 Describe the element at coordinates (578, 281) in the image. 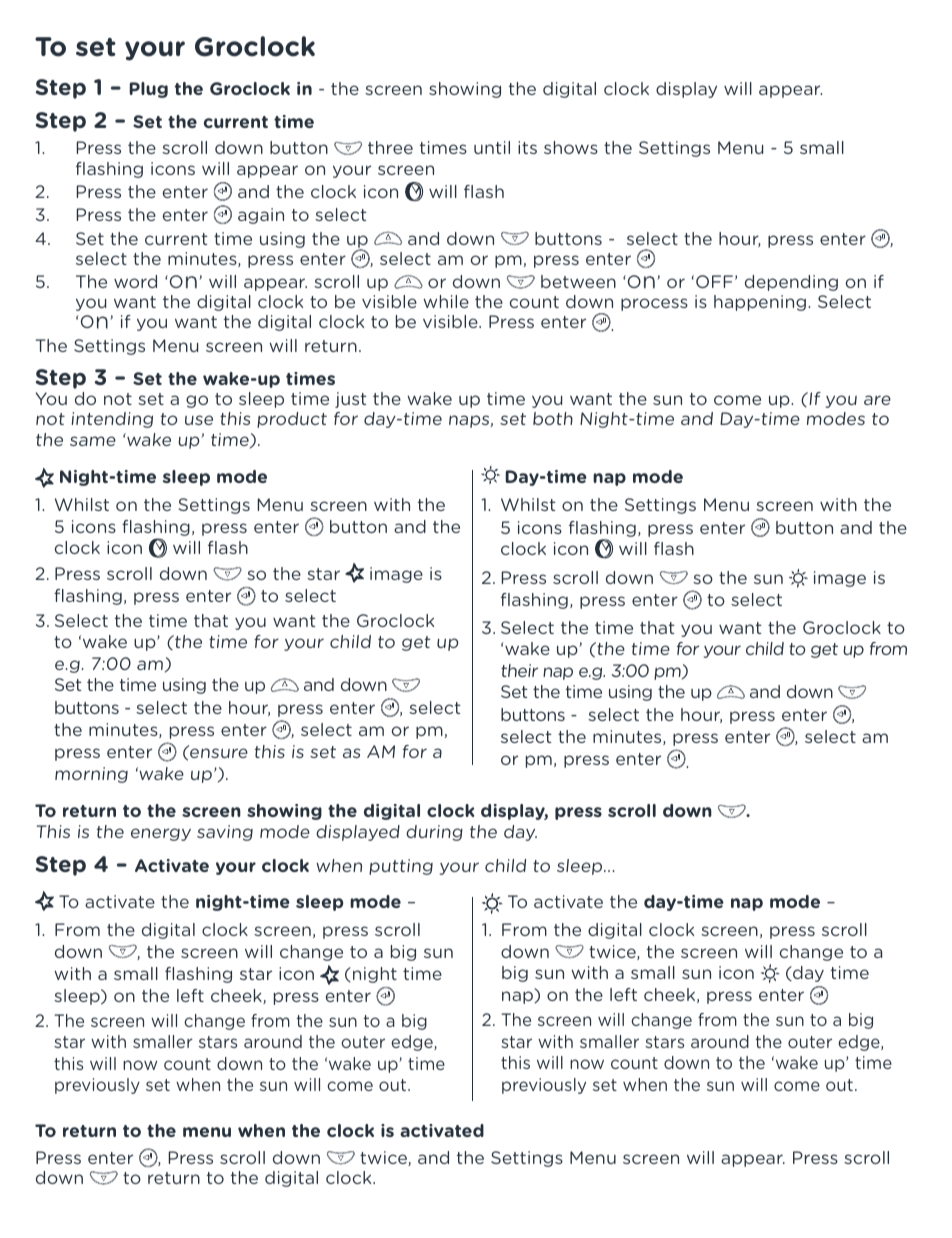

I see `between` at that location.
